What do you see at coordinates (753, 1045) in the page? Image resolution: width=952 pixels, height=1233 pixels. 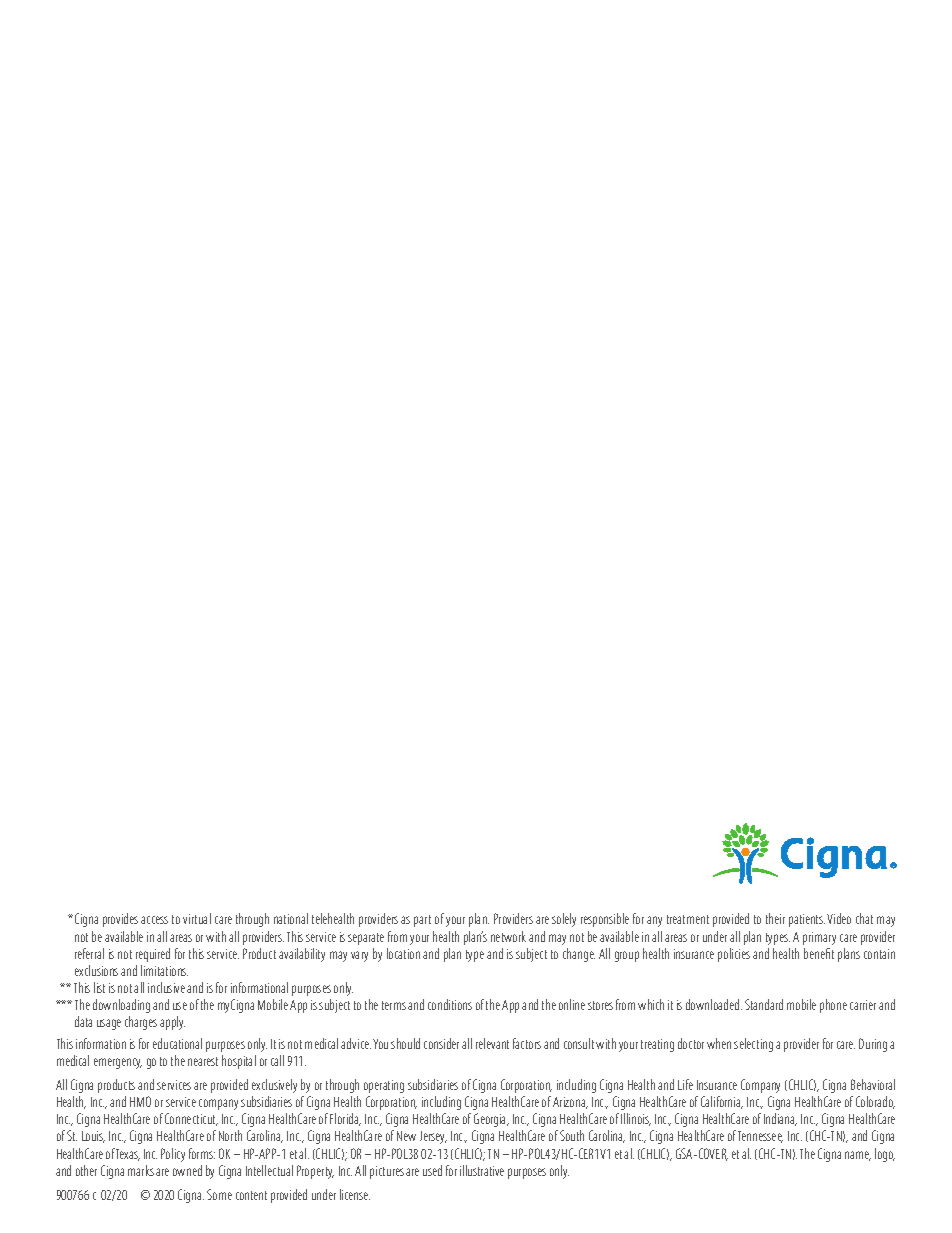 I see `selecting` at bounding box center [753, 1045].
